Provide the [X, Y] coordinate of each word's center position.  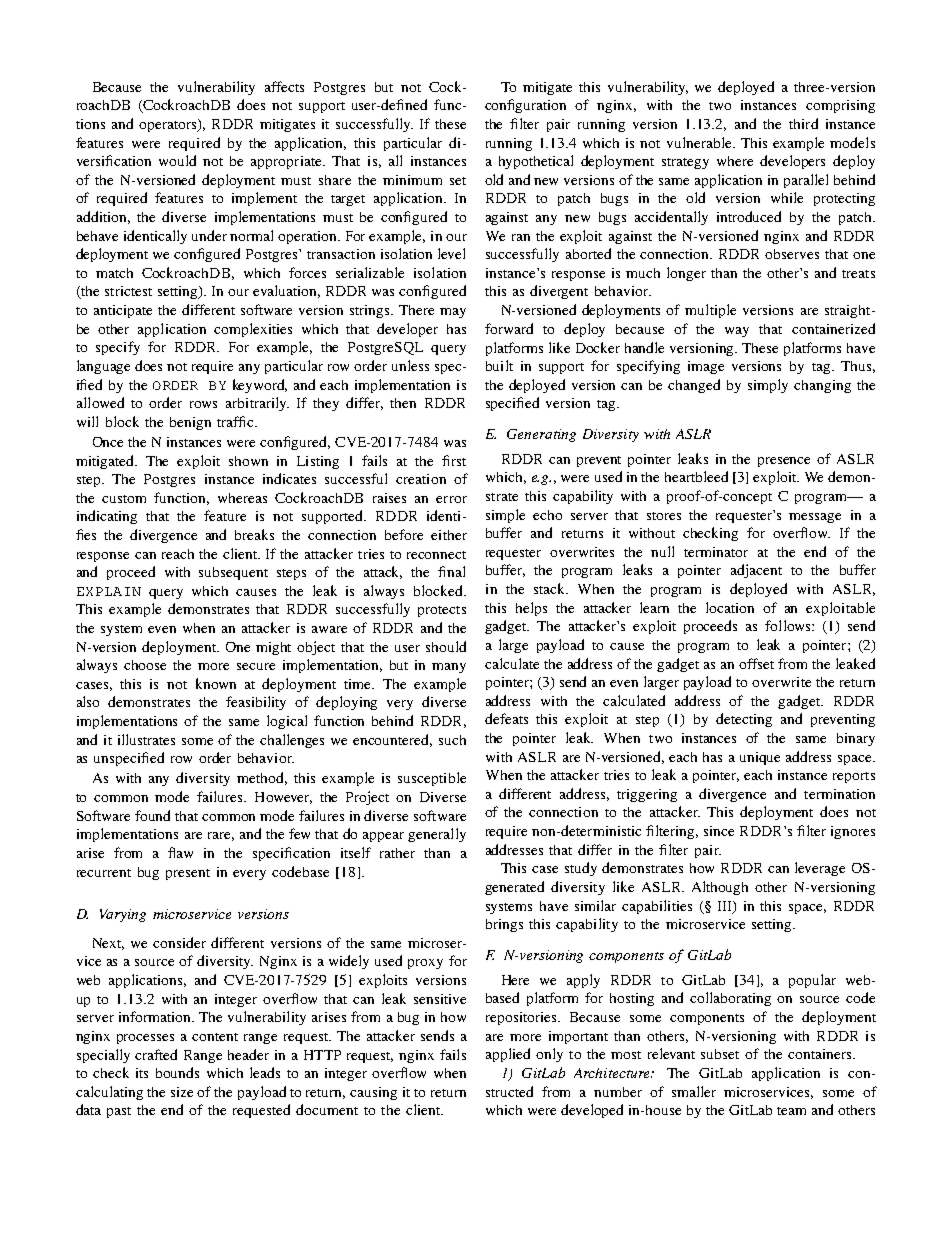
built [499, 365]
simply [768, 386]
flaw [180, 852]
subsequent [233, 573]
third [803, 123]
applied [508, 1055]
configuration [525, 106]
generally [437, 835]
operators [169, 125]
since [719, 831]
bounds [177, 1072]
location [730, 607]
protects [442, 611]
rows [203, 404]
